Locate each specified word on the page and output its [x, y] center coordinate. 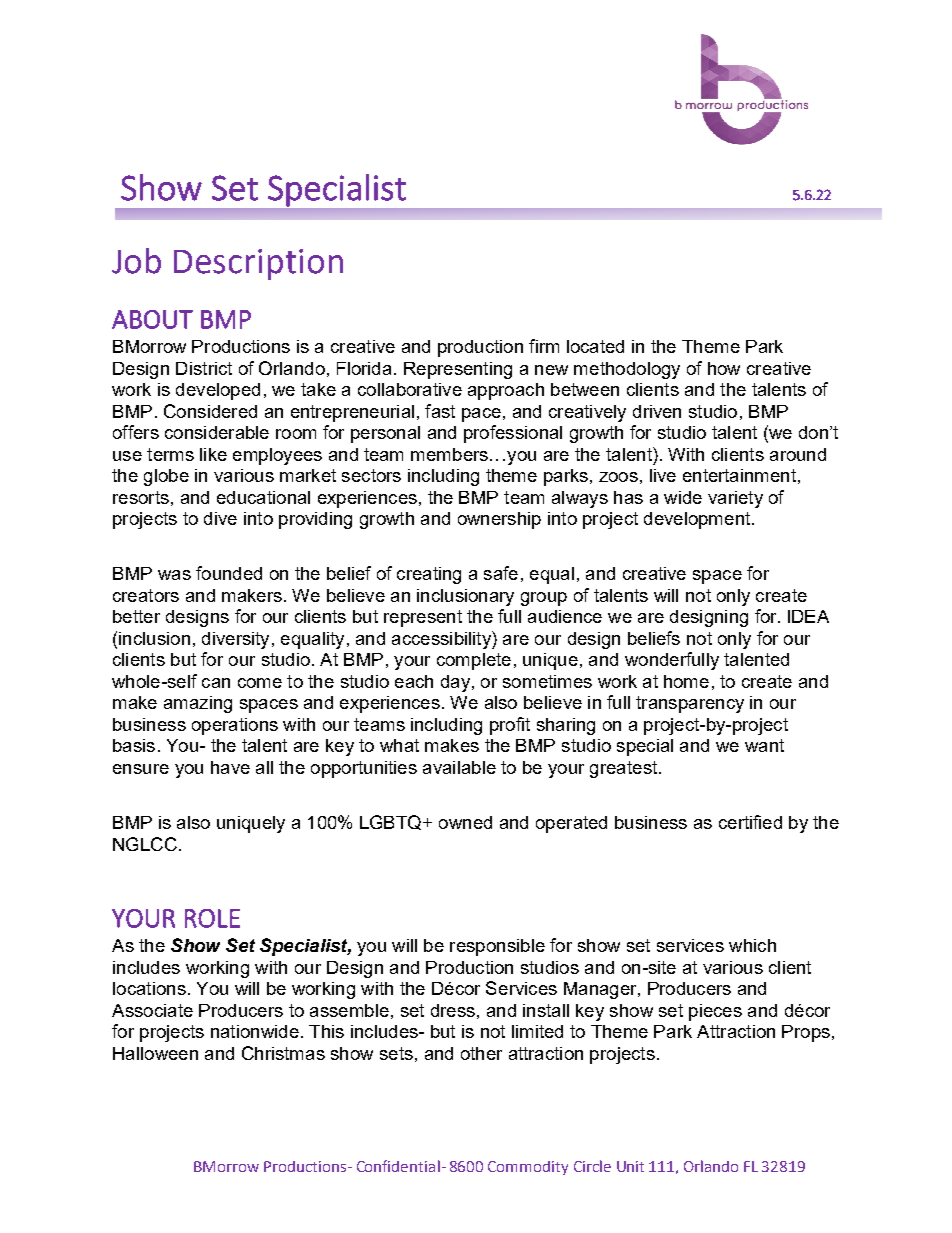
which [752, 945]
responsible [497, 947]
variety [735, 499]
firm [544, 346]
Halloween [155, 1053]
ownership [499, 520]
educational [263, 497]
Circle [592, 1166]
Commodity [528, 1168]
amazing [198, 704]
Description [258, 264]
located [595, 346]
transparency [690, 704]
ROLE [212, 918]
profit [510, 726]
